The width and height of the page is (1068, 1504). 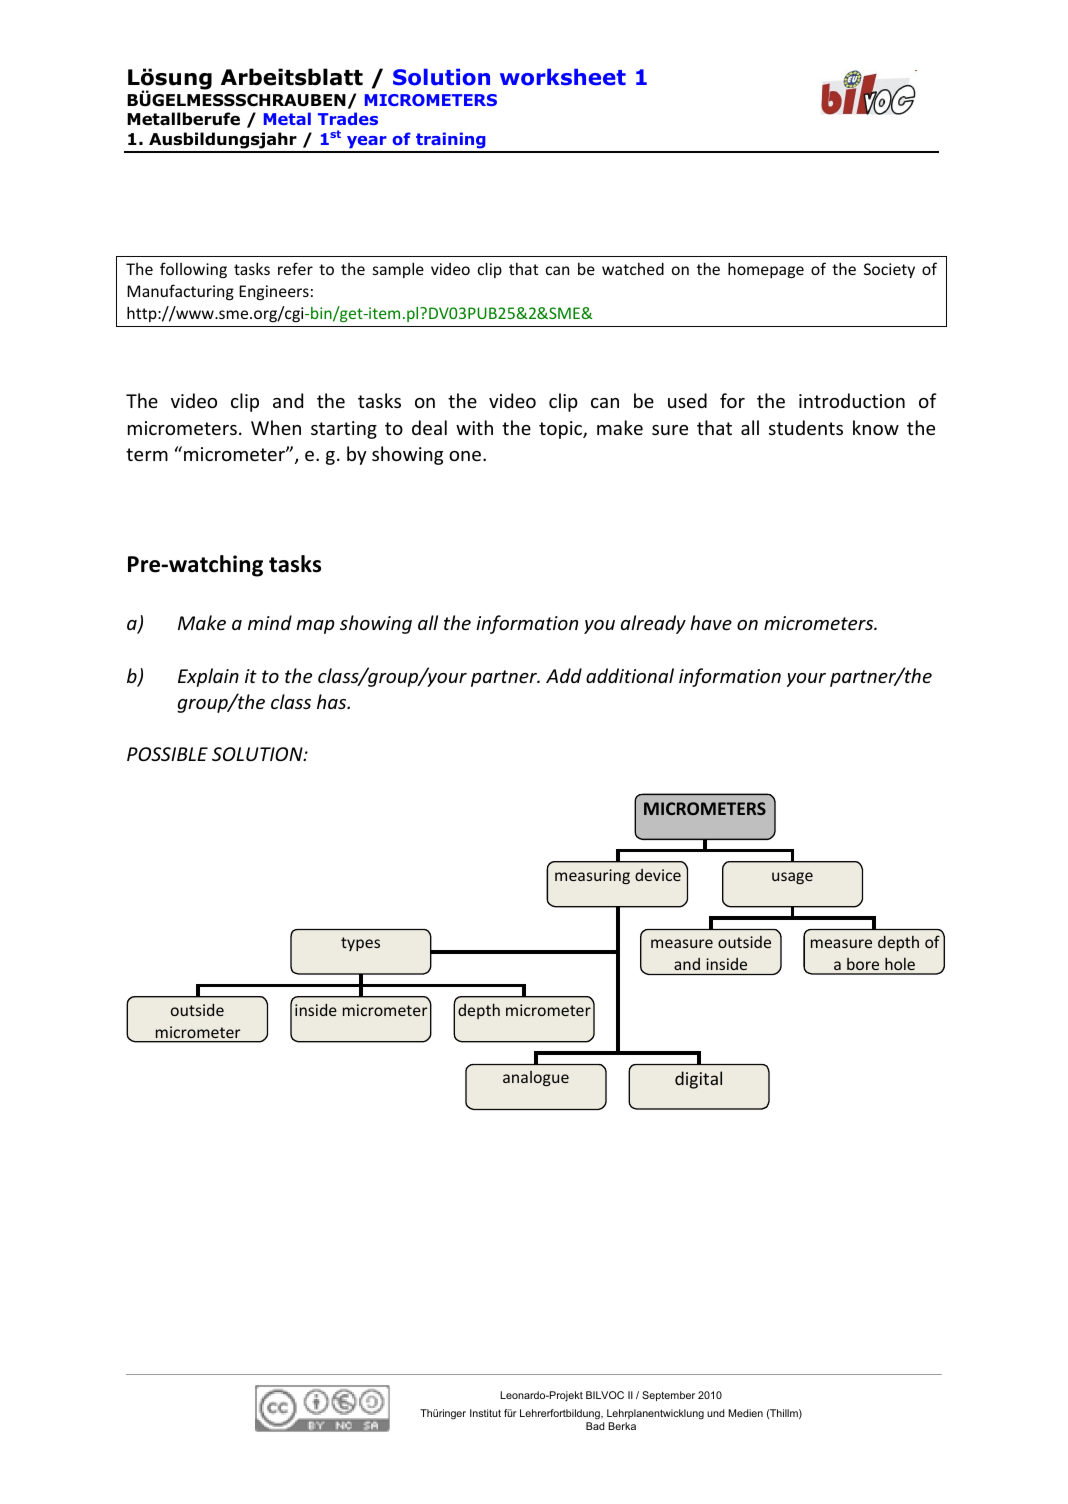 I want to click on Bad, so click(x=595, y=1426).
